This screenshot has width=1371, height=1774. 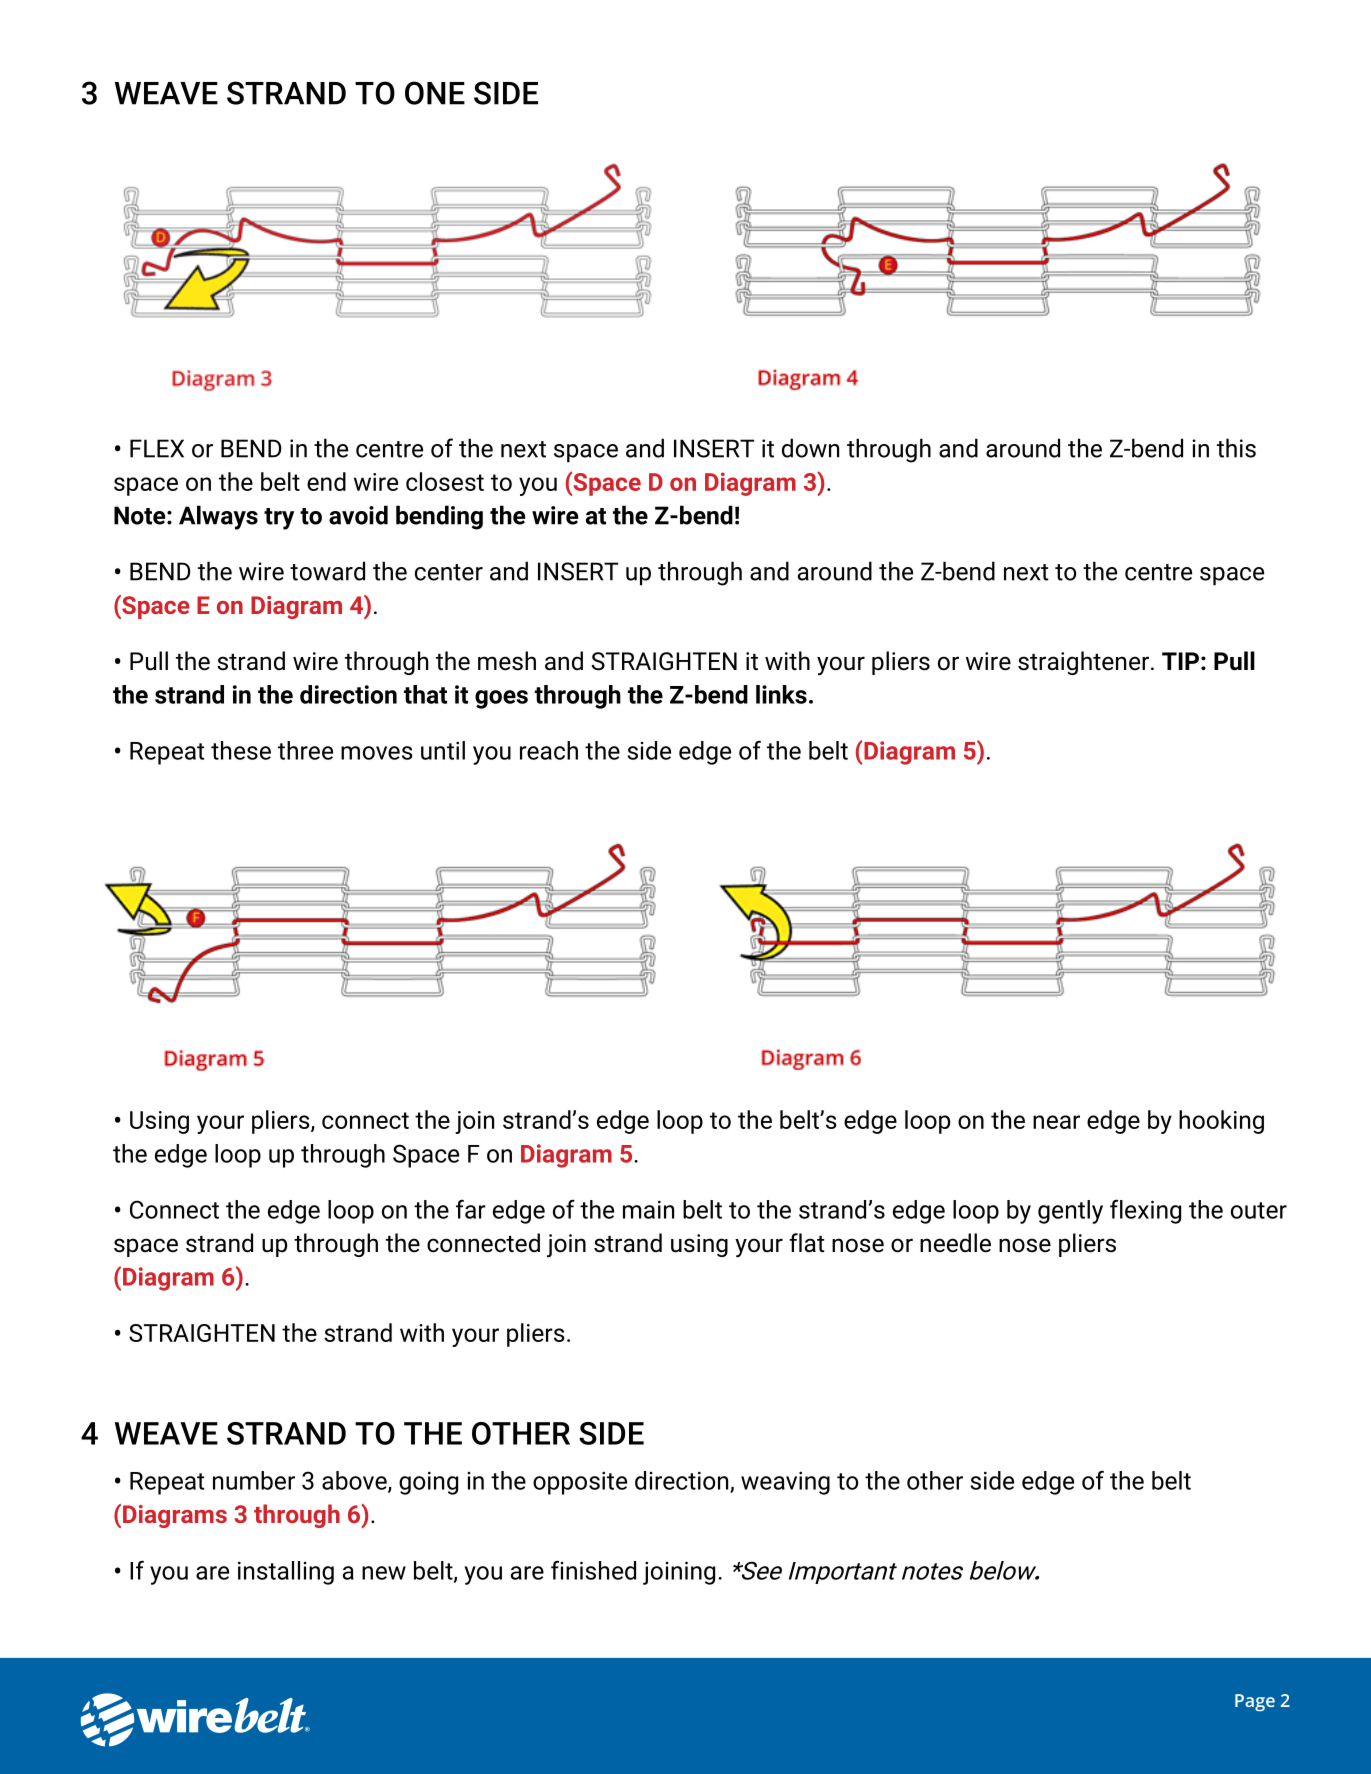 What do you see at coordinates (327, 571) in the screenshot?
I see `toward` at bounding box center [327, 571].
